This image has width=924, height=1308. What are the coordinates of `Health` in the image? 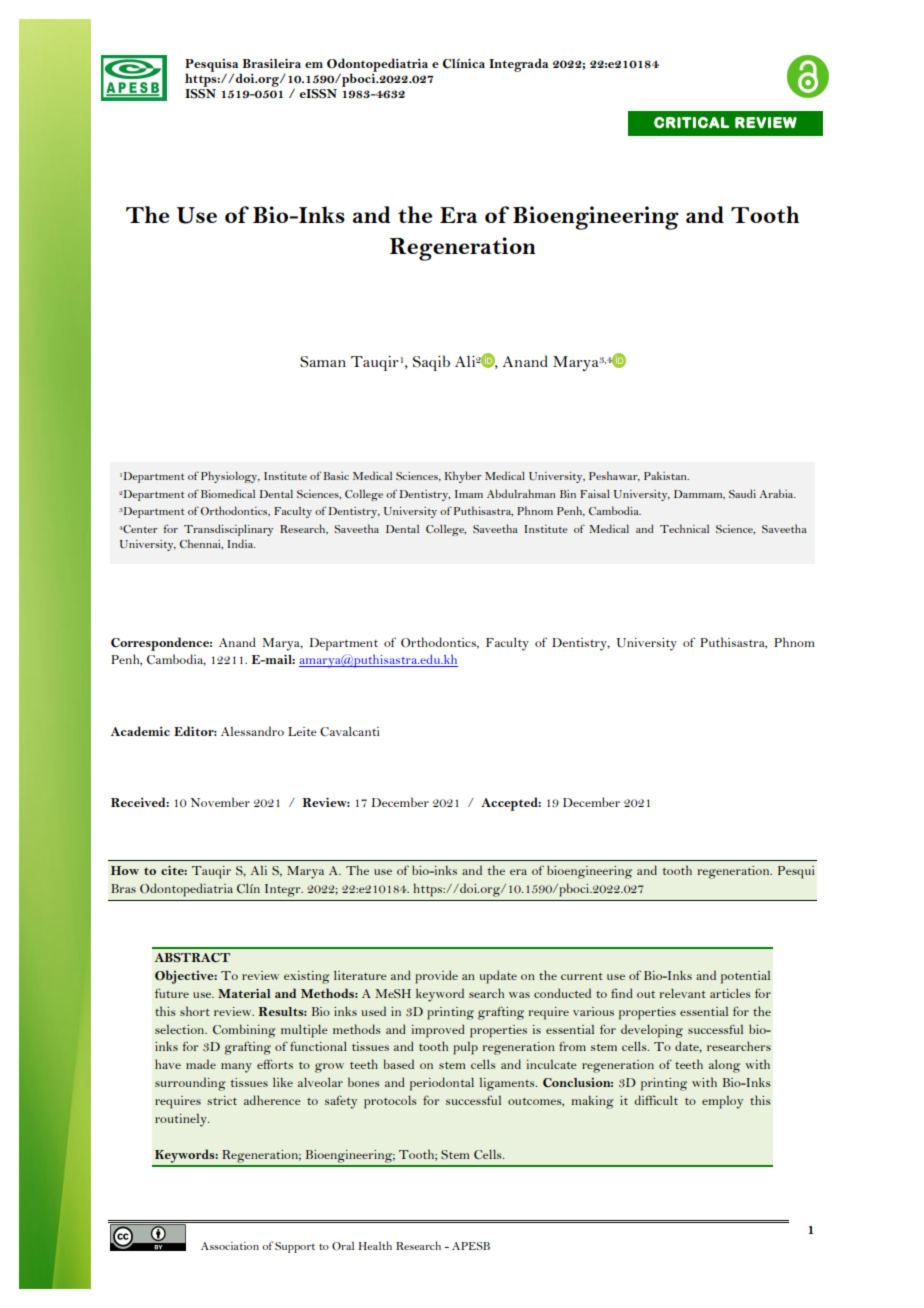 It's located at (375, 1245).
